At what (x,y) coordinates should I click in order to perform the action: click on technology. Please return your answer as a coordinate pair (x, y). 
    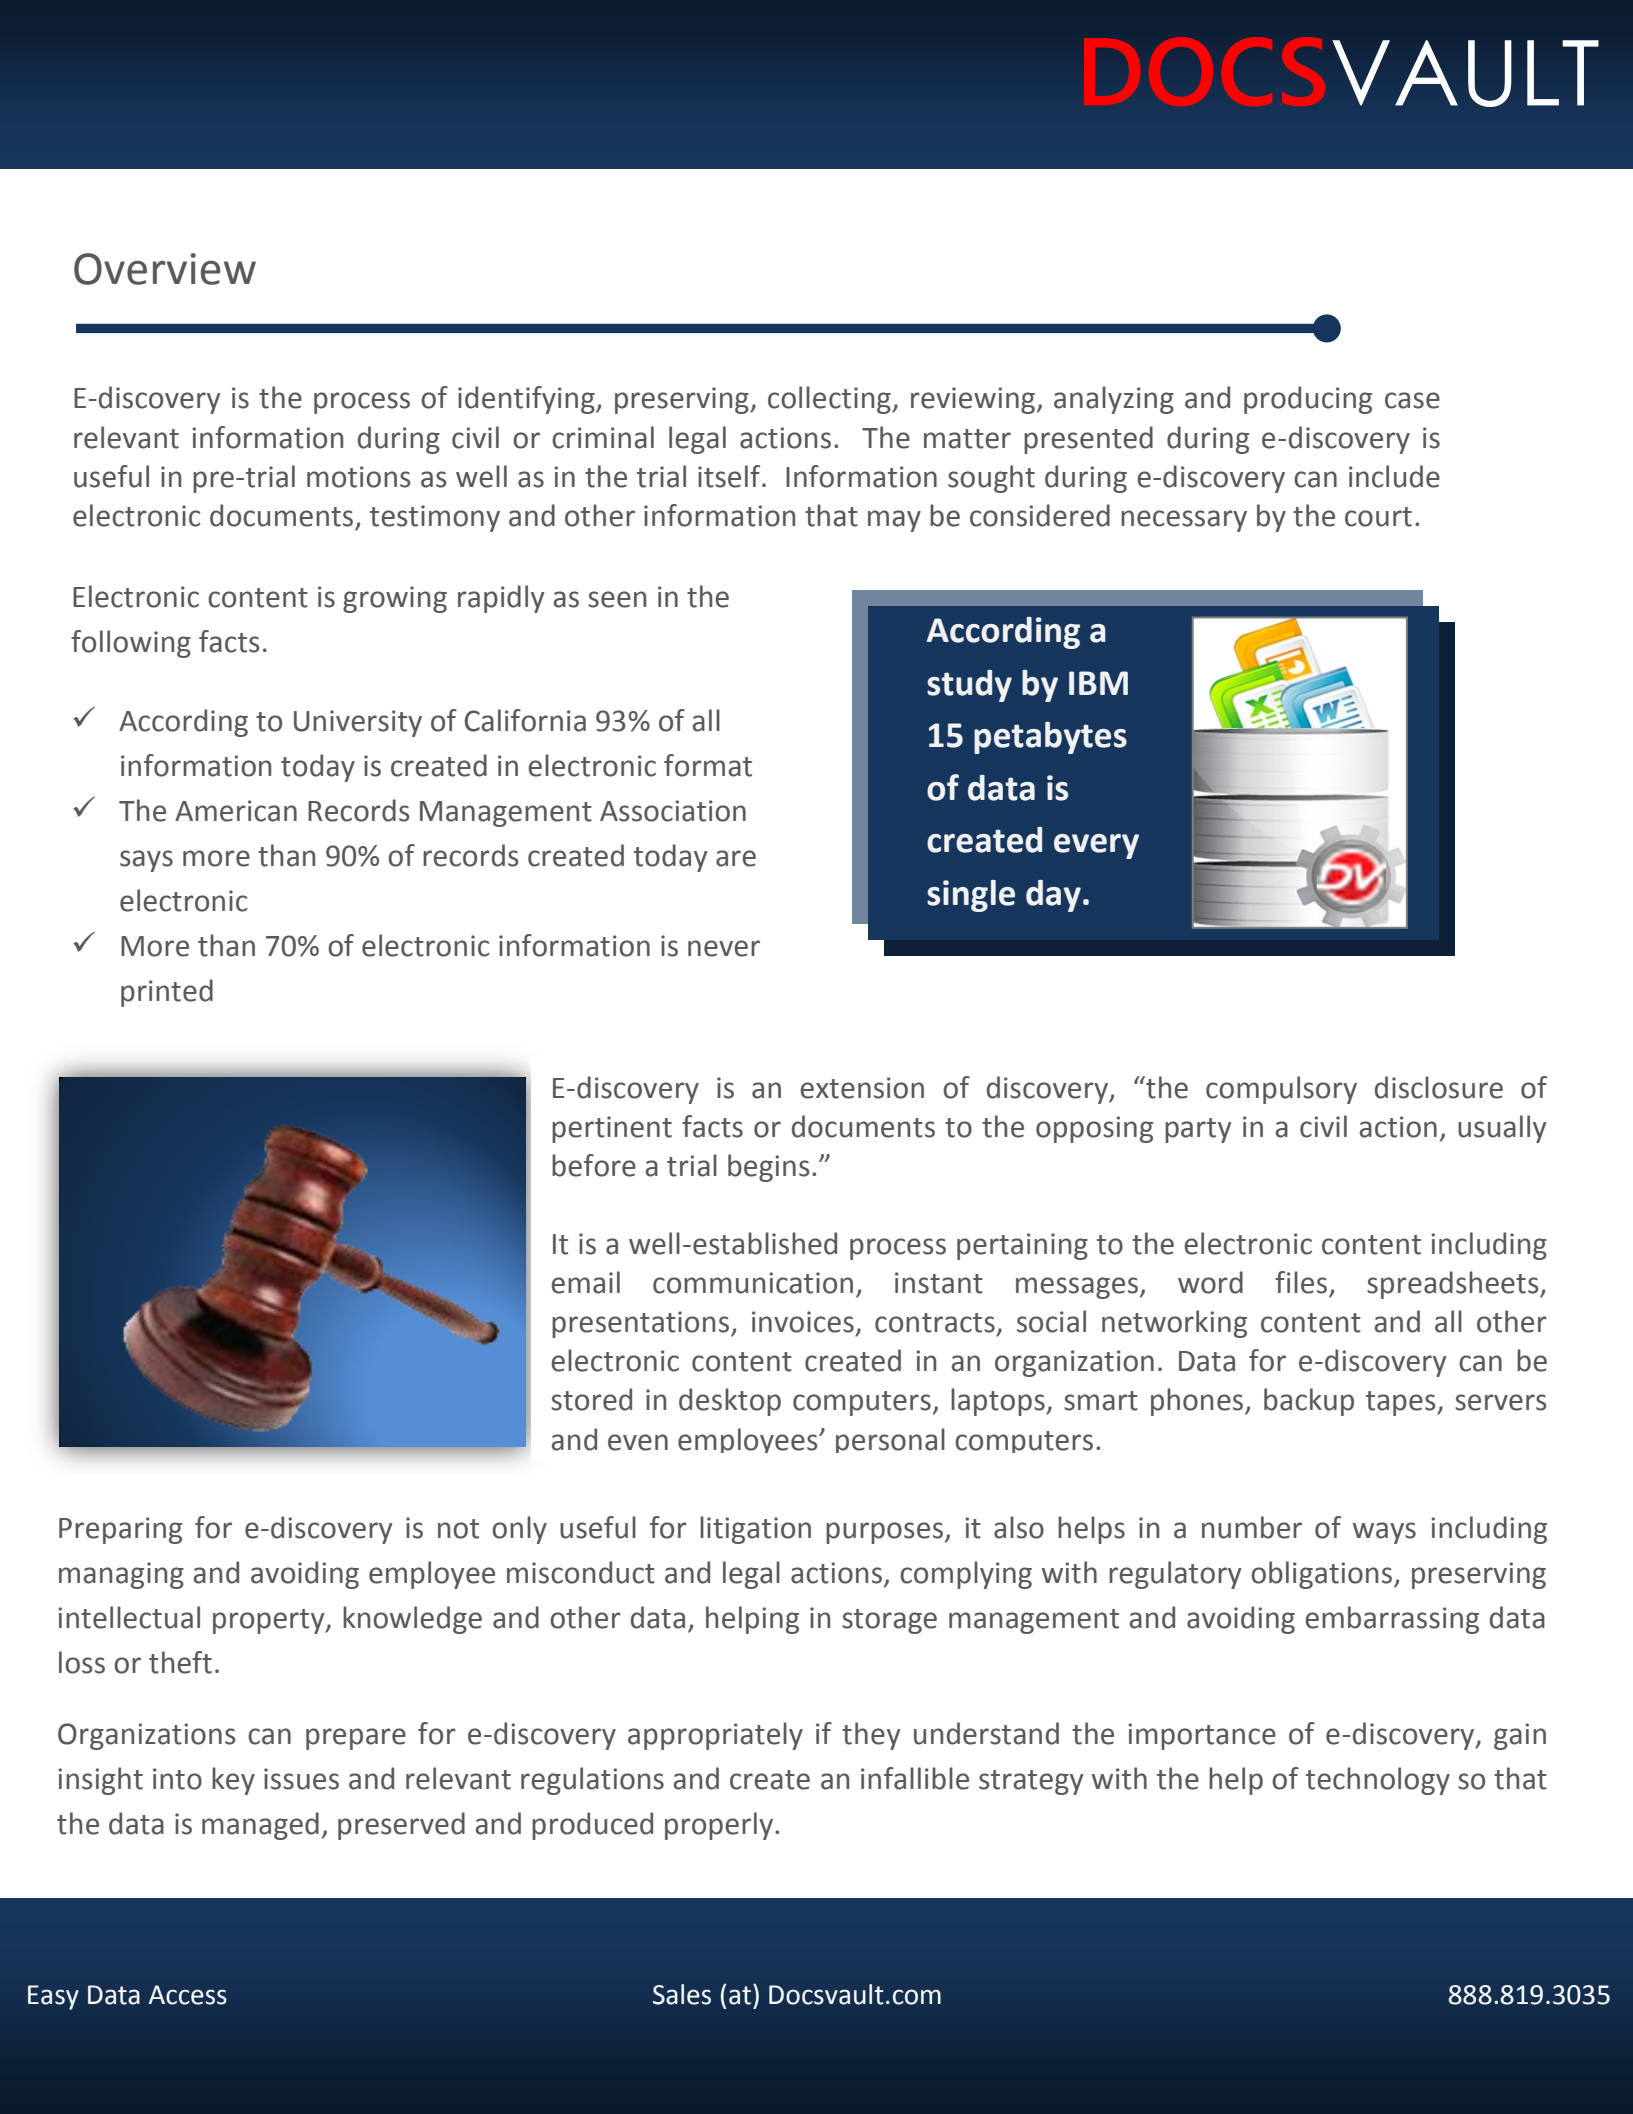
    Looking at the image, I should click on (1378, 1781).
